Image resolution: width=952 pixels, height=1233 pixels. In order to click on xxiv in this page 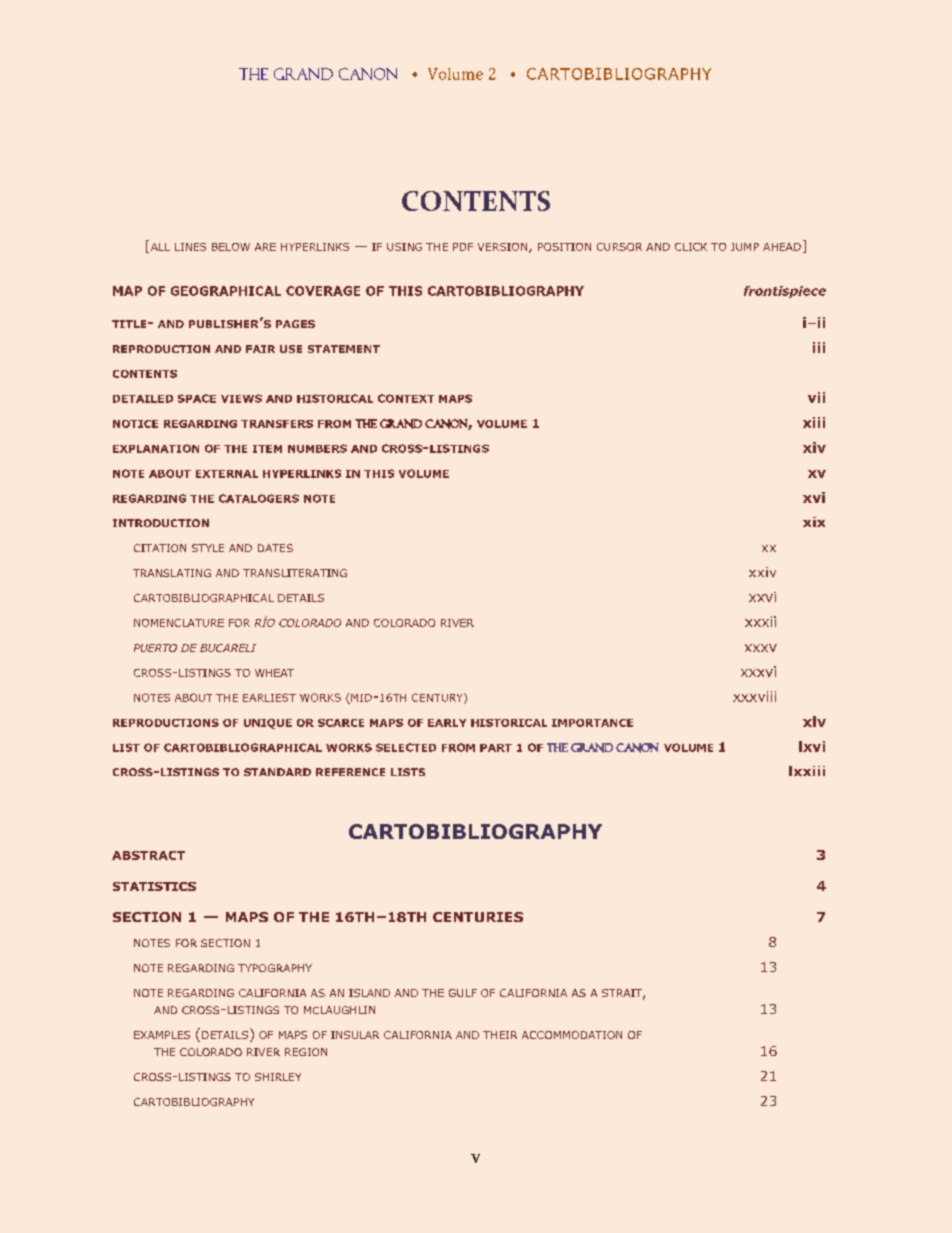, I will do `click(762, 572)`.
